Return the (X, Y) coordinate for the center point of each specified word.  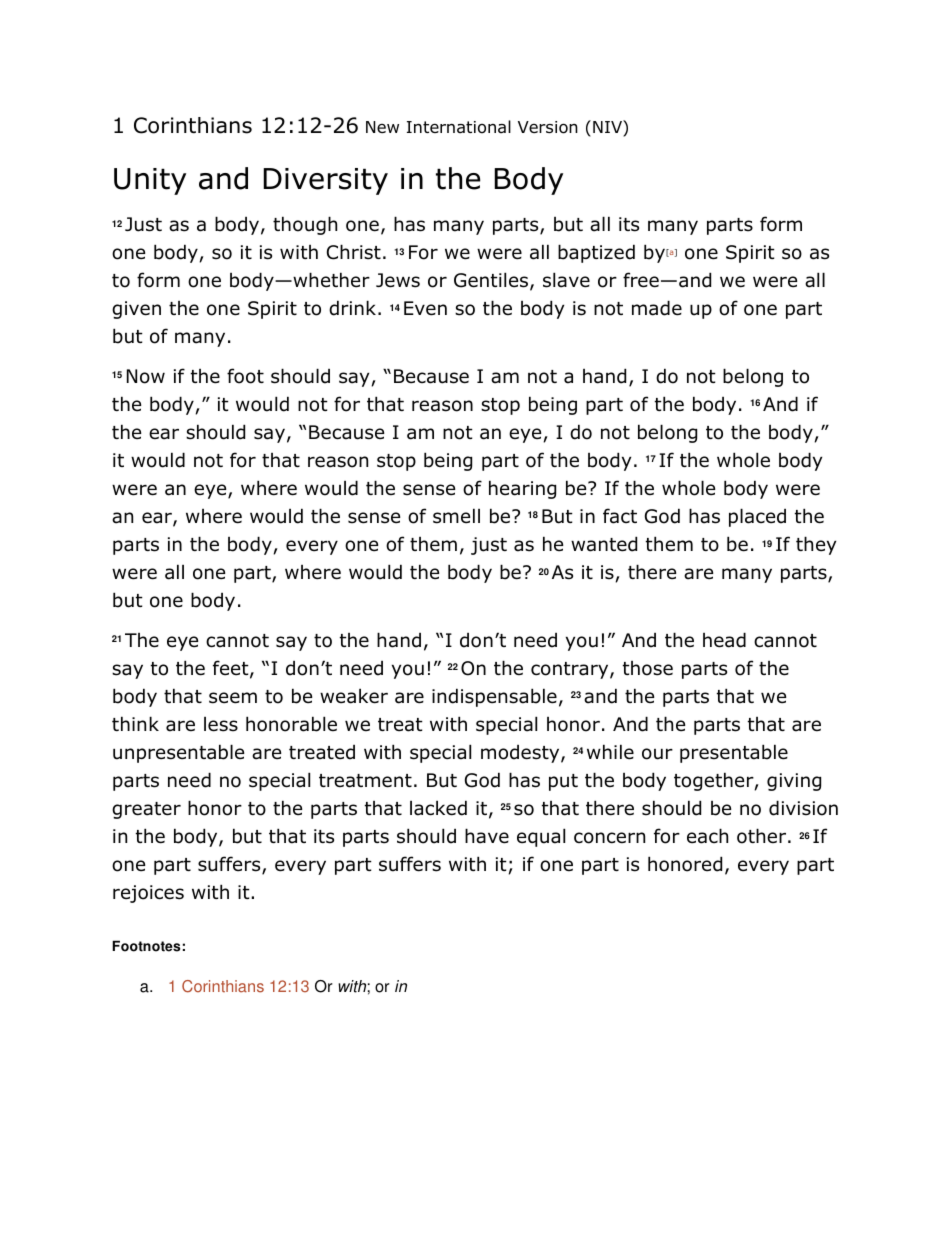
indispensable (494, 697)
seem (233, 698)
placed (757, 517)
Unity (150, 181)
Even (425, 308)
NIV (608, 128)
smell (456, 516)
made (657, 308)
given (136, 310)
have (487, 836)
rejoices (148, 894)
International (459, 127)
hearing (522, 489)
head (724, 640)
